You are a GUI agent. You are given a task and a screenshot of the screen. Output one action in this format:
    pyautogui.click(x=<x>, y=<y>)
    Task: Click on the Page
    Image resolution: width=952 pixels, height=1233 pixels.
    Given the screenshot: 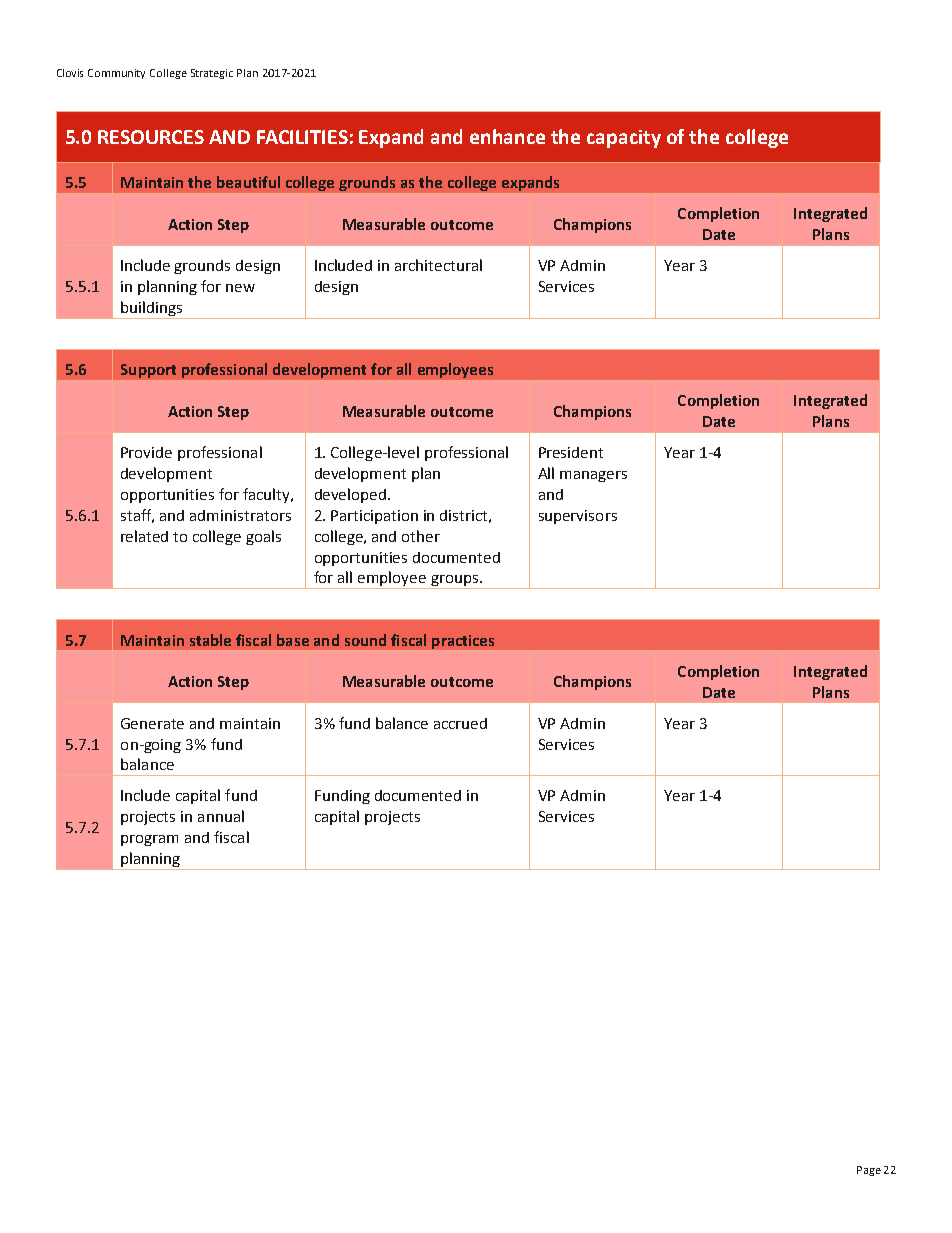 What is the action you would take?
    pyautogui.click(x=869, y=1171)
